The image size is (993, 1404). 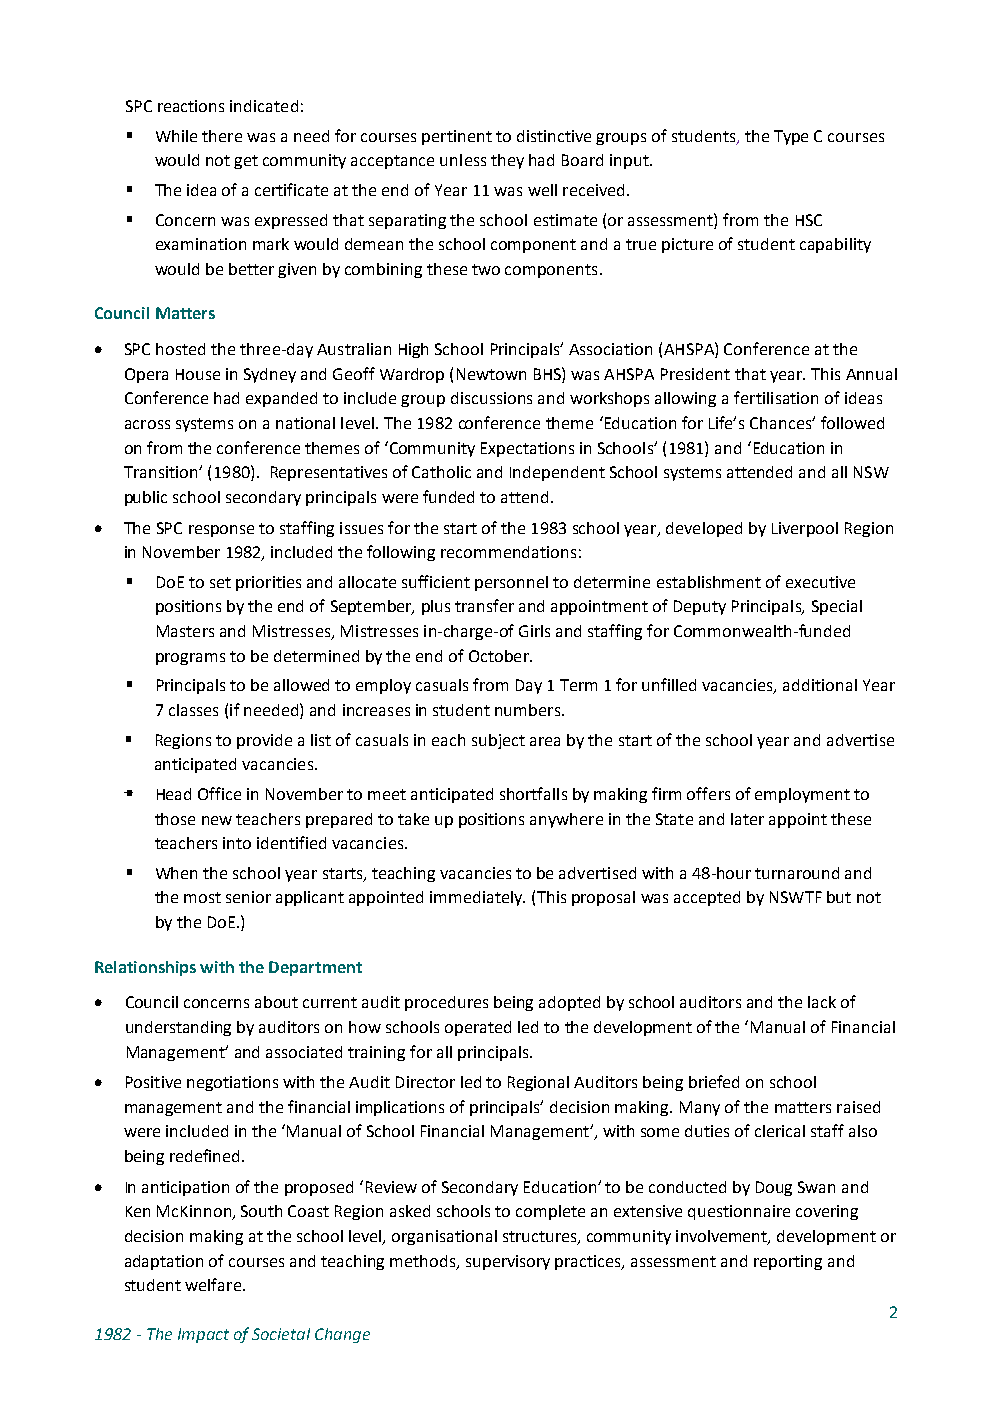 What do you see at coordinates (820, 685) in the screenshot?
I see `additional` at bounding box center [820, 685].
